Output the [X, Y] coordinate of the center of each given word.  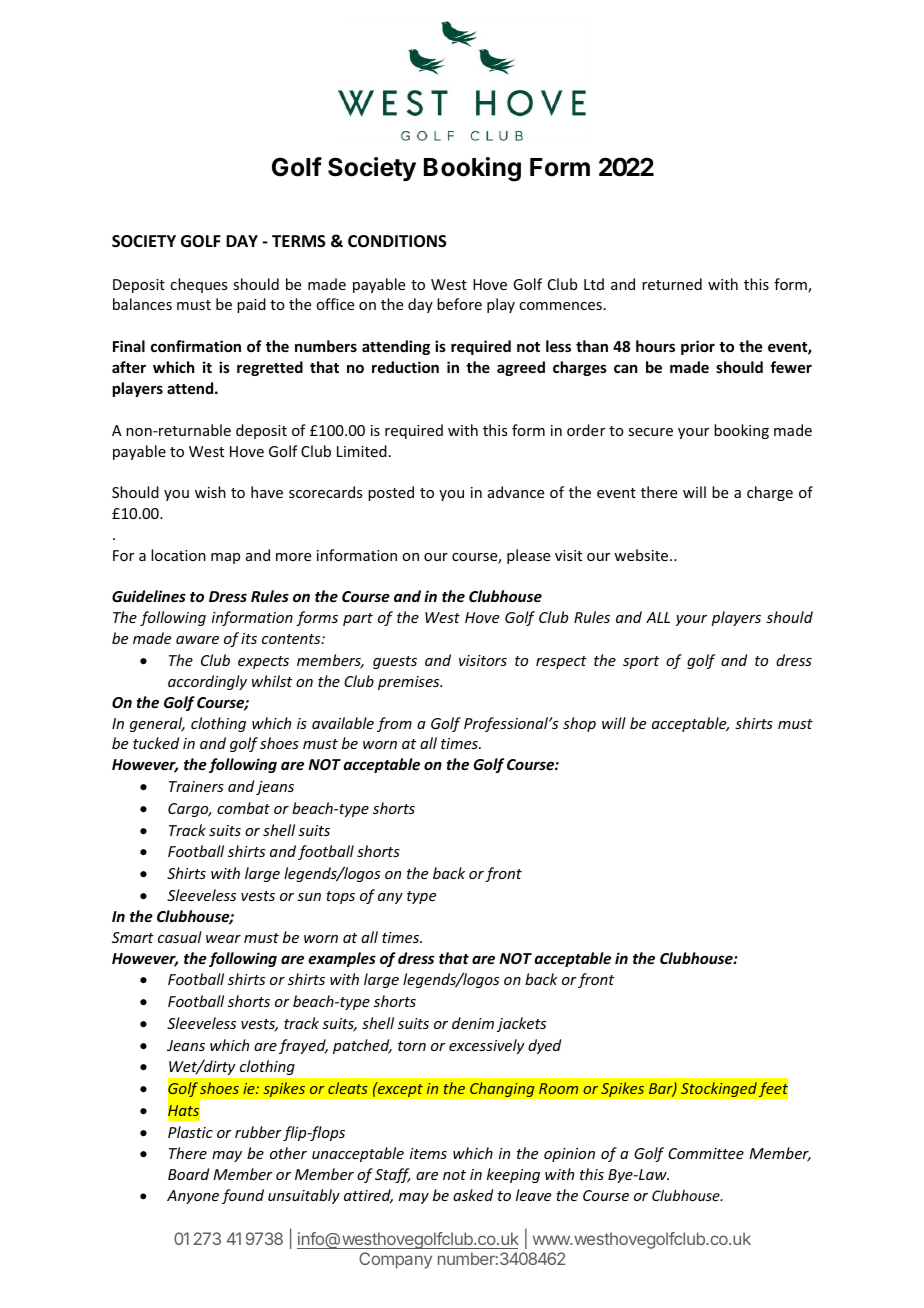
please [528, 556]
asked [473, 1195]
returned [672, 284]
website [642, 555]
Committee [706, 1153]
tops [340, 897]
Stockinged [719, 1089]
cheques [198, 285]
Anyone [193, 1197]
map [225, 558]
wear [223, 939]
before [459, 304]
